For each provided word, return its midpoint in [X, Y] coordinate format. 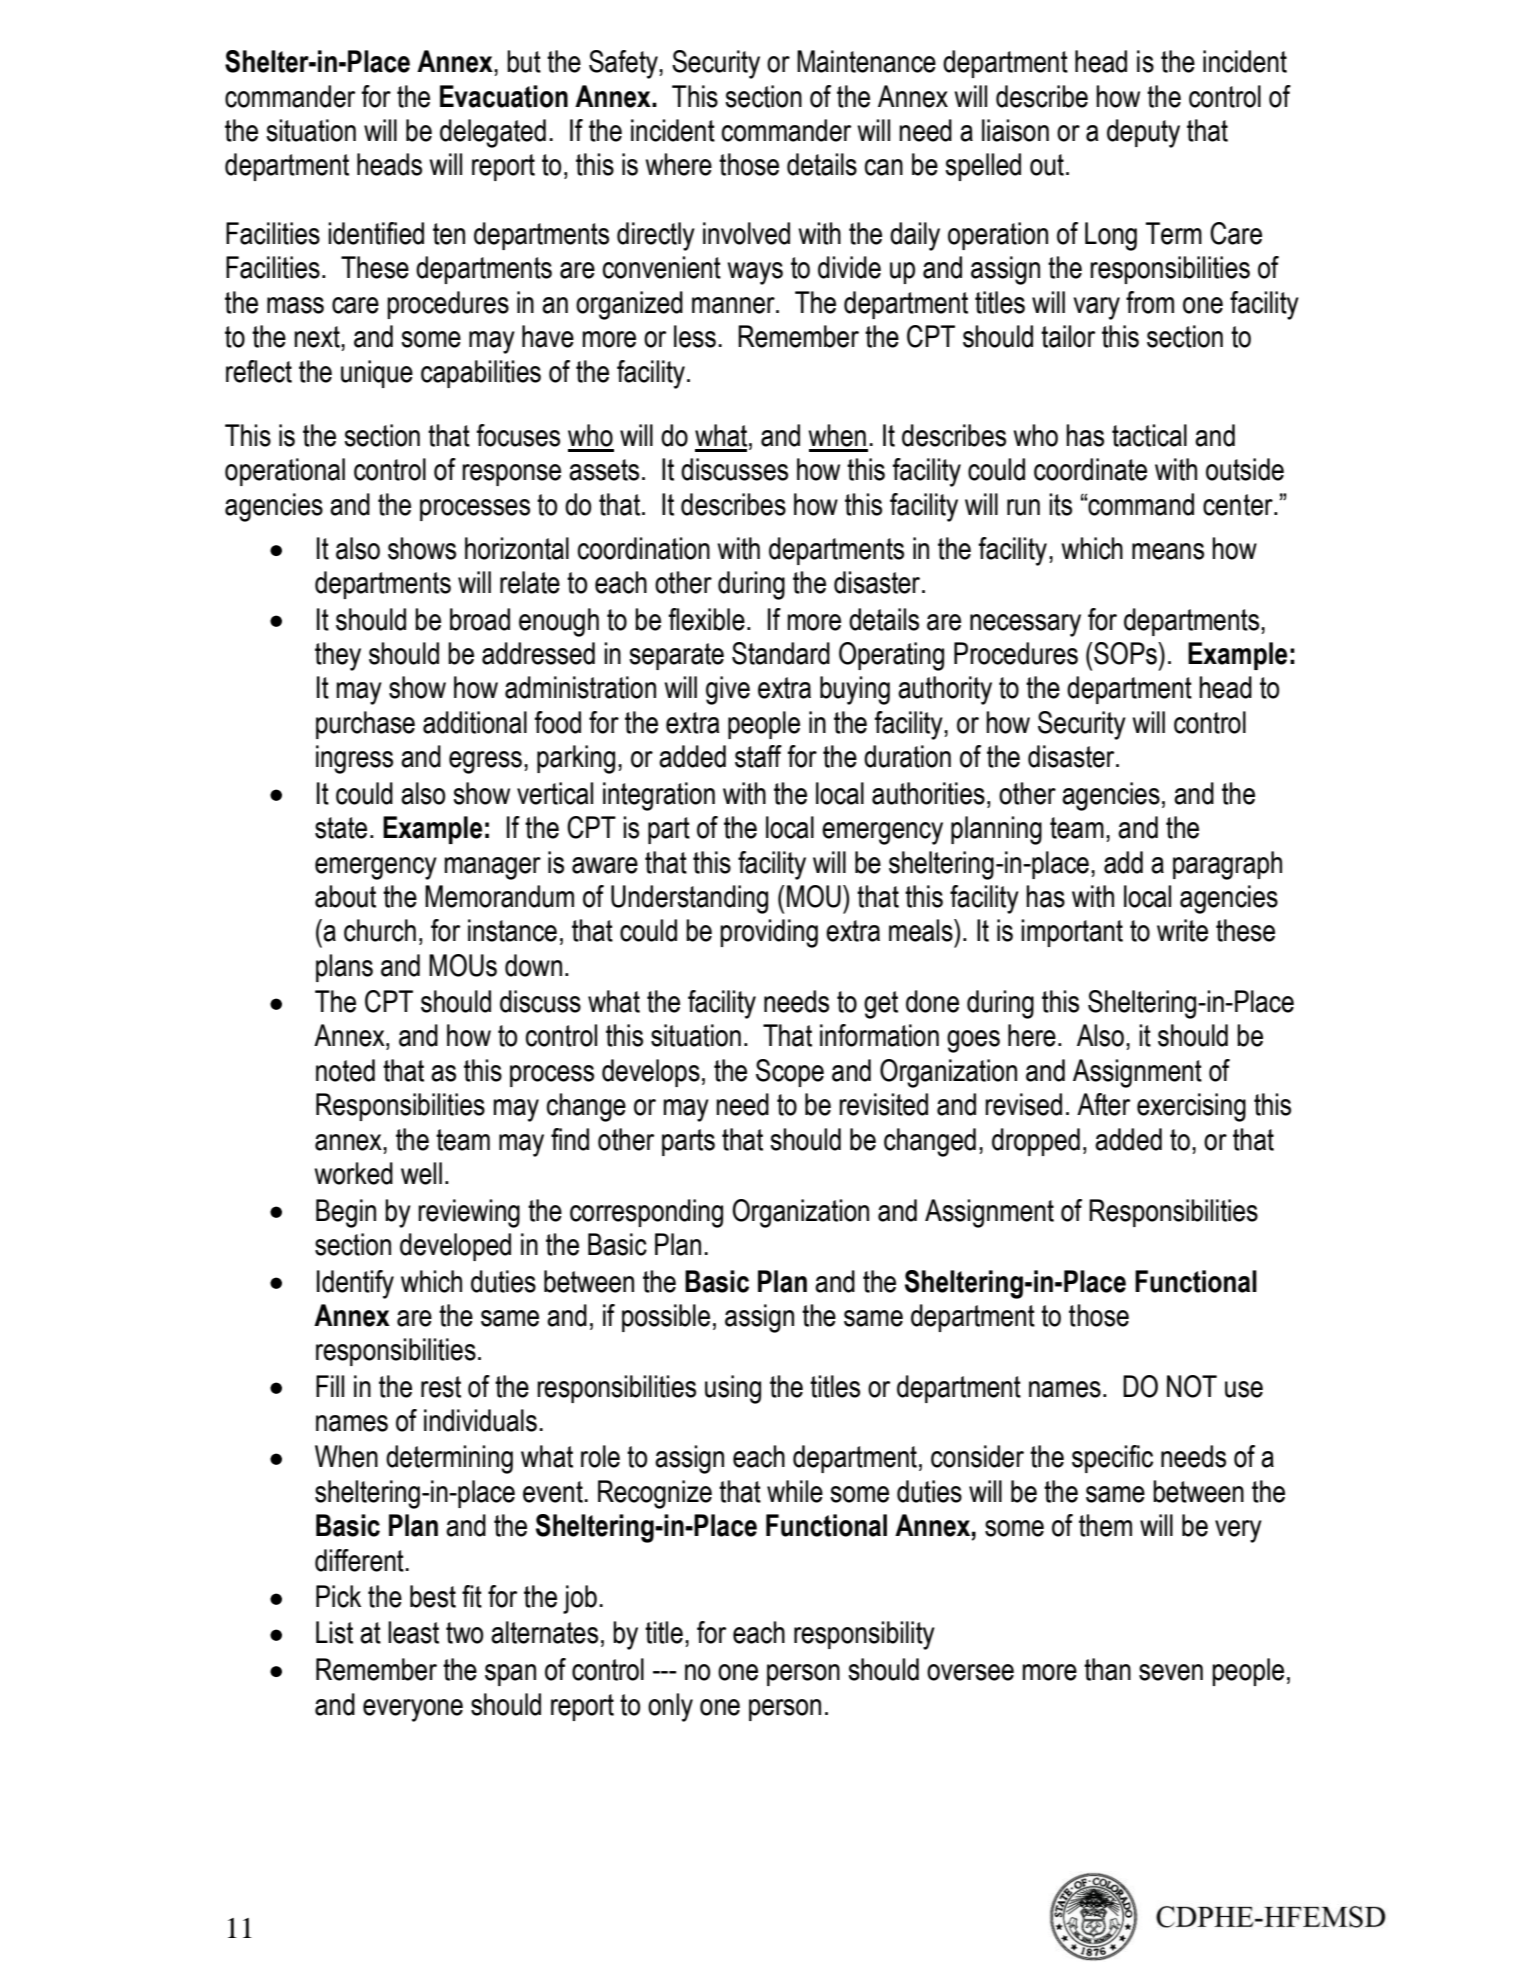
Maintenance [866, 61]
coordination [644, 548]
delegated [493, 133]
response [511, 475]
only [670, 1707]
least [413, 1632]
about [345, 896]
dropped [1036, 1142]
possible [666, 1318]
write [1182, 930]
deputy [1143, 133]
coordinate [1090, 469]
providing [769, 933]
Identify [355, 1284]
